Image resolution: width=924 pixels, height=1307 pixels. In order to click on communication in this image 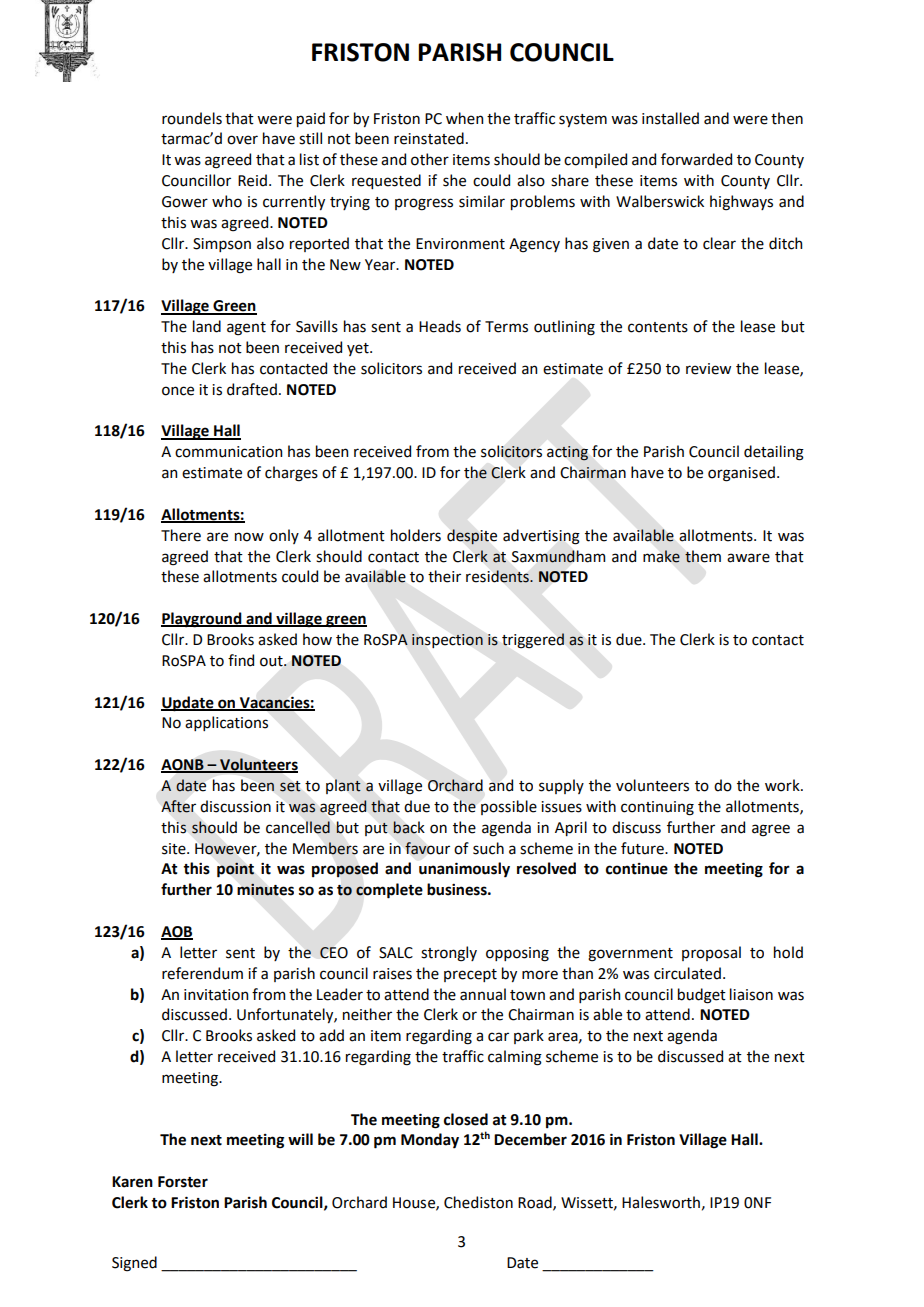, I will do `click(228, 452)`.
